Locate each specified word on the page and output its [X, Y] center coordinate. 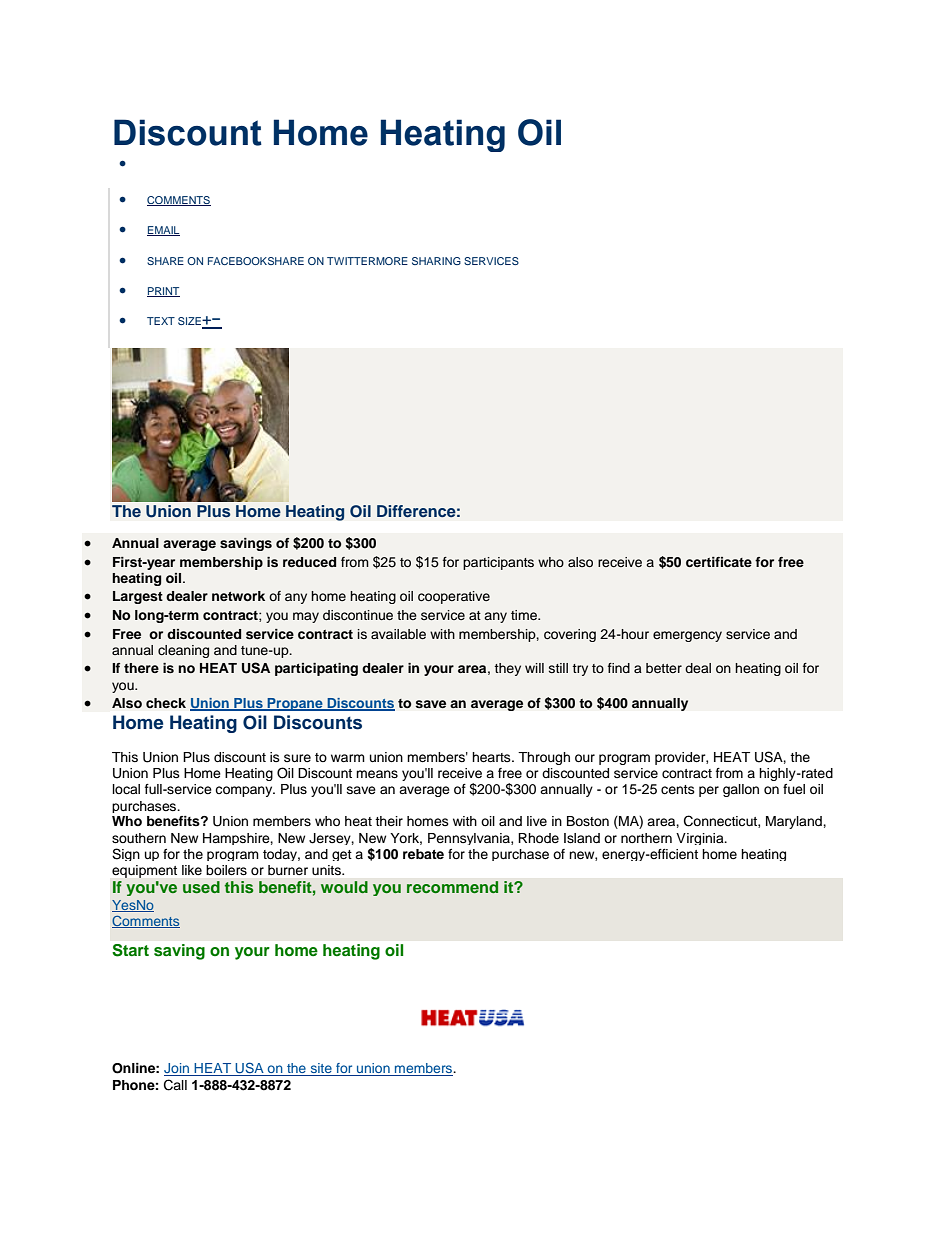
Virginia [701, 839]
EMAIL [163, 231]
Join [178, 1069]
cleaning [183, 651]
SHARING [436, 261]
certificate [719, 562]
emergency [687, 636]
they [507, 669]
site [321, 1069]
